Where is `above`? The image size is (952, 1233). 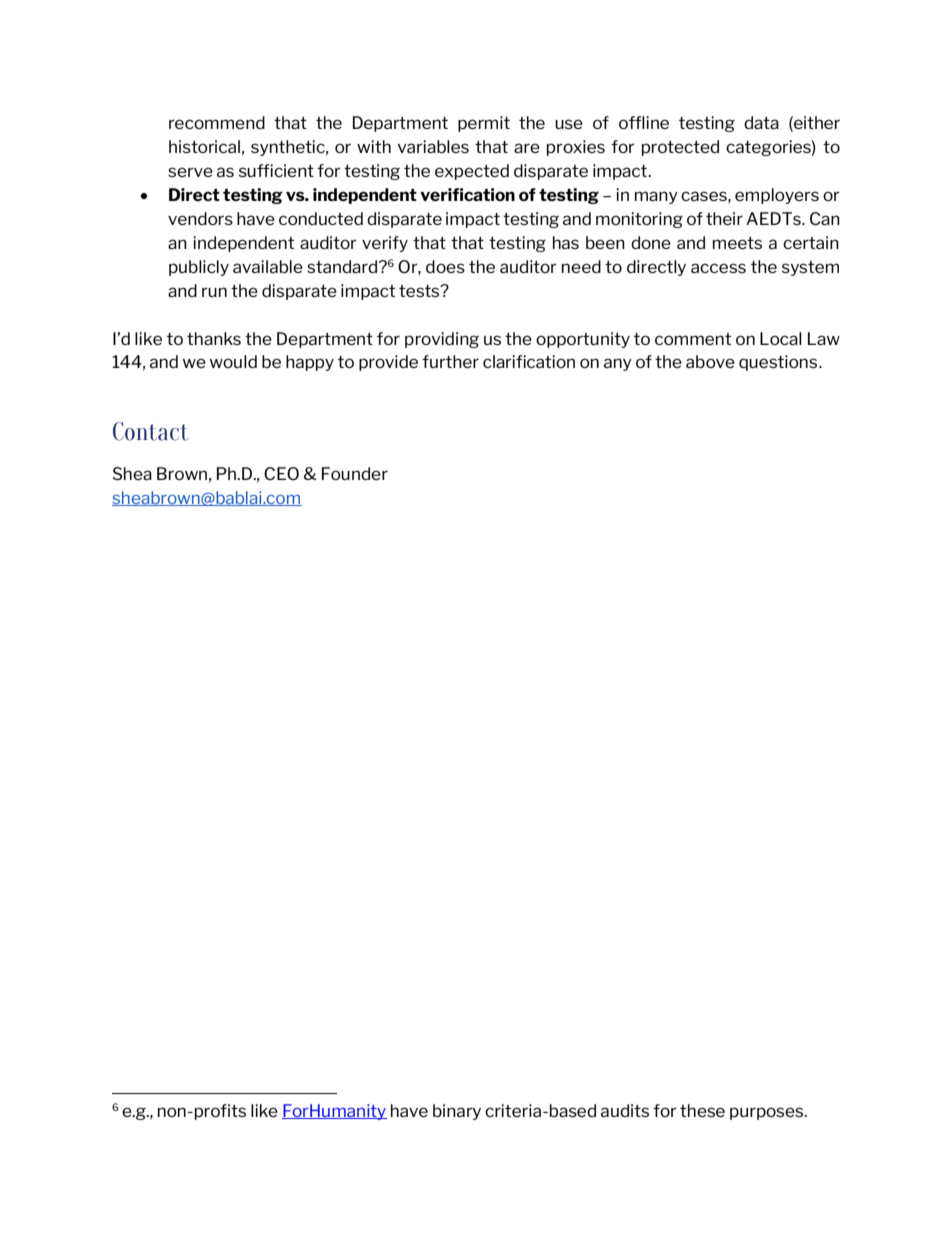
above is located at coordinates (710, 361).
